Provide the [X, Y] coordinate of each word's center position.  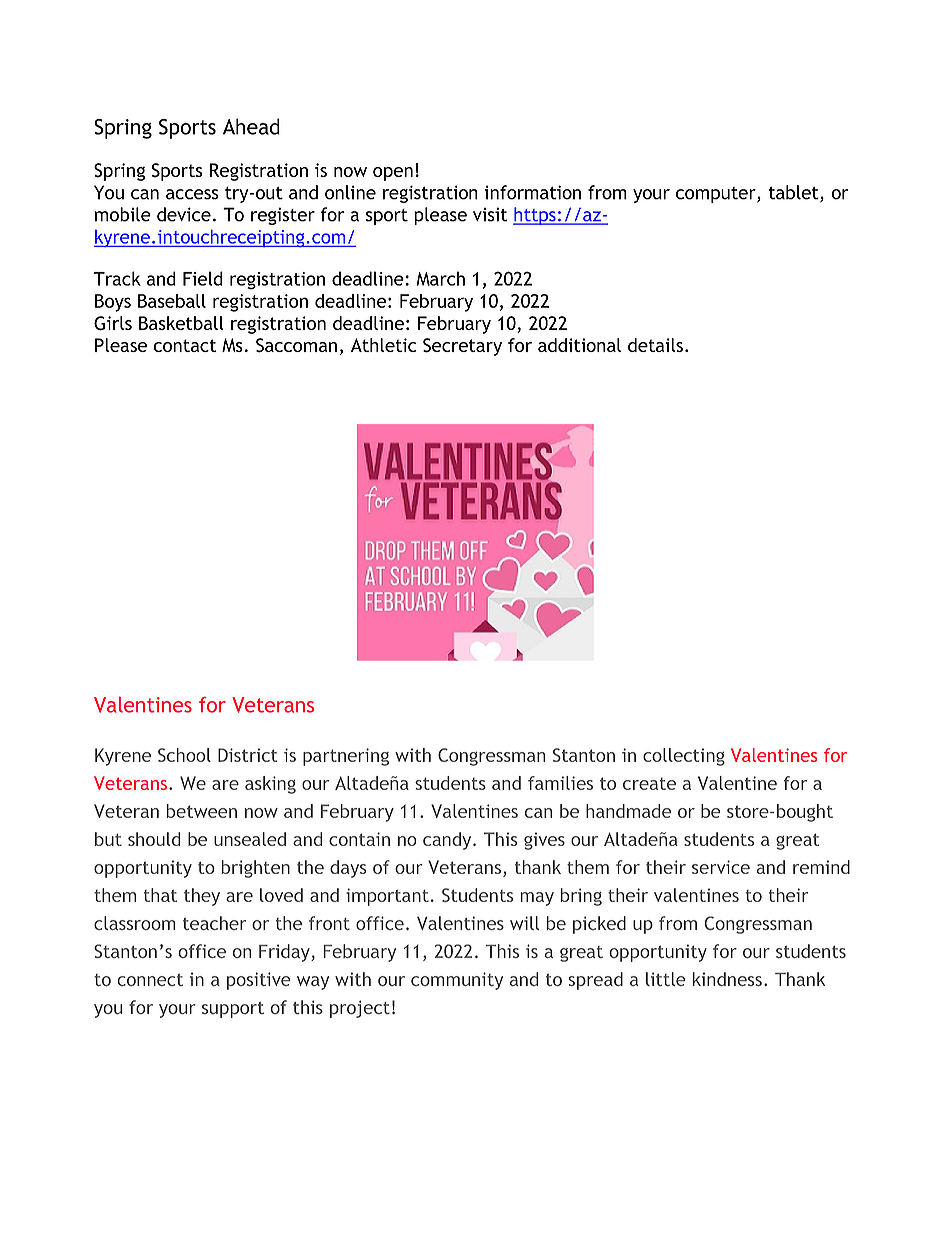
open [393, 174]
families [560, 783]
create [649, 784]
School [184, 755]
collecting [684, 757]
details [655, 345]
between [202, 811]
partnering [346, 757]
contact [185, 345]
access [192, 194]
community [457, 981]
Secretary [462, 347]
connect [150, 980]
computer [717, 195]
